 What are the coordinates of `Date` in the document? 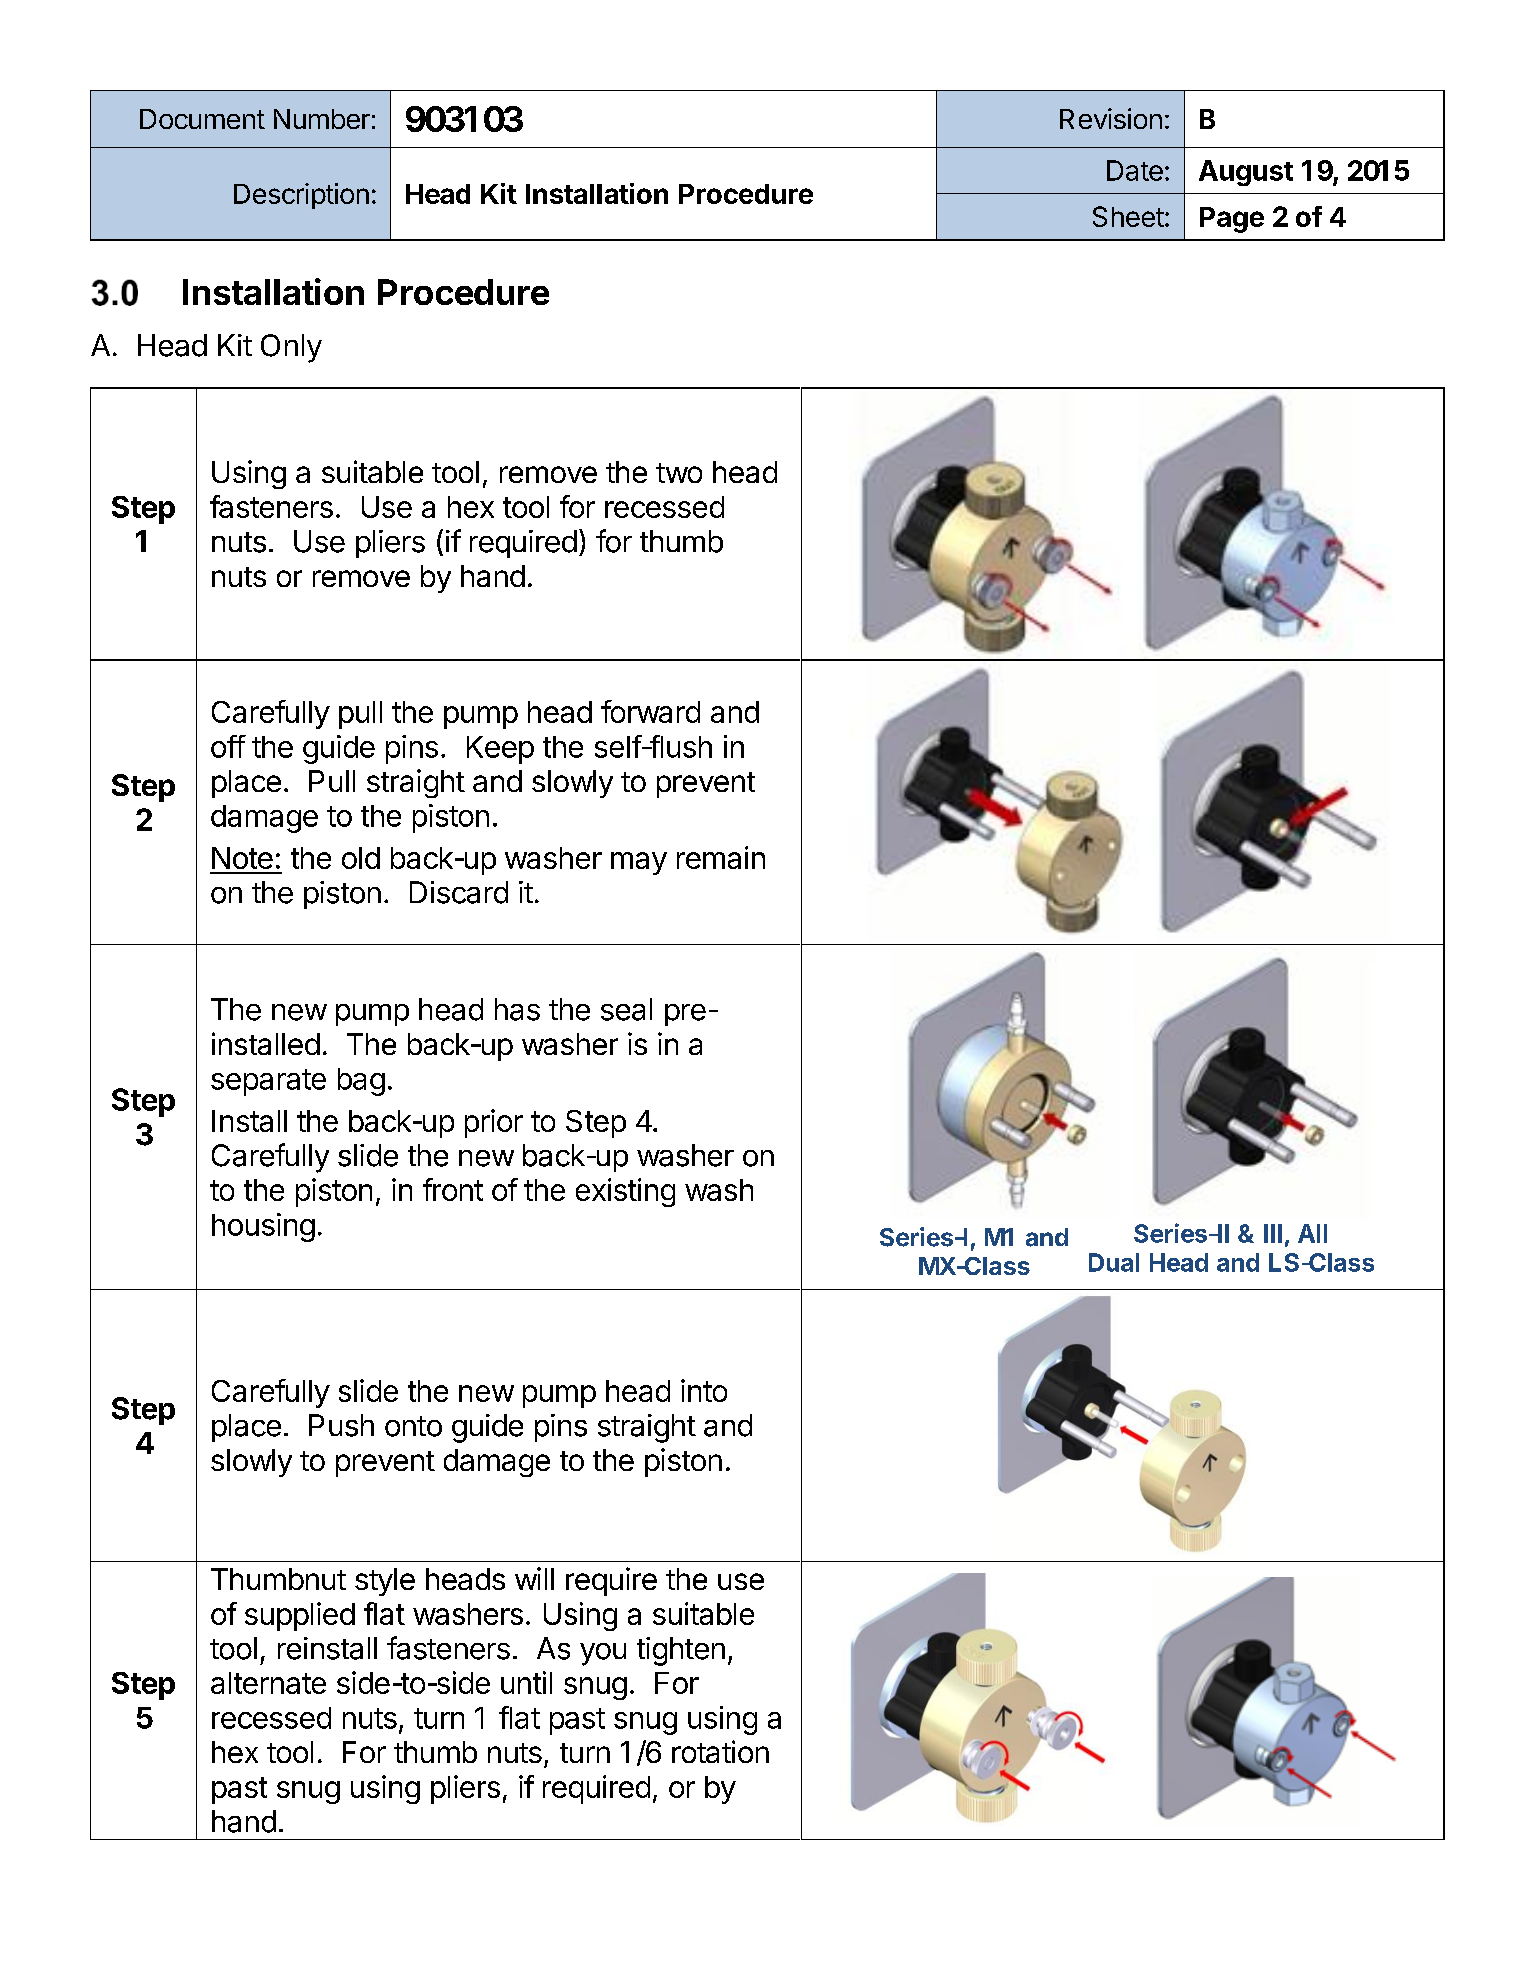 It's located at (1135, 170).
